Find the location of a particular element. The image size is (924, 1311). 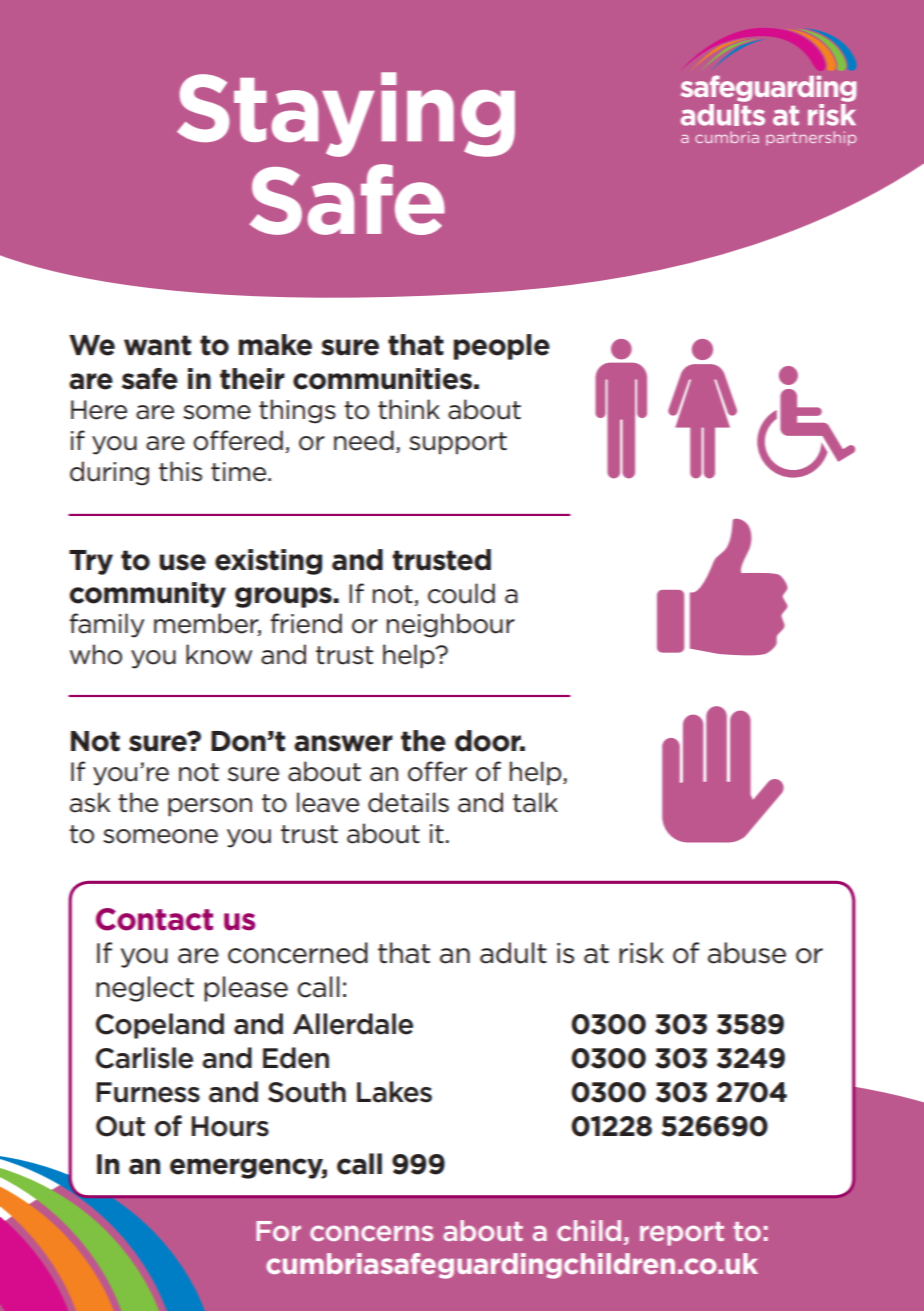

people is located at coordinates (502, 347).
